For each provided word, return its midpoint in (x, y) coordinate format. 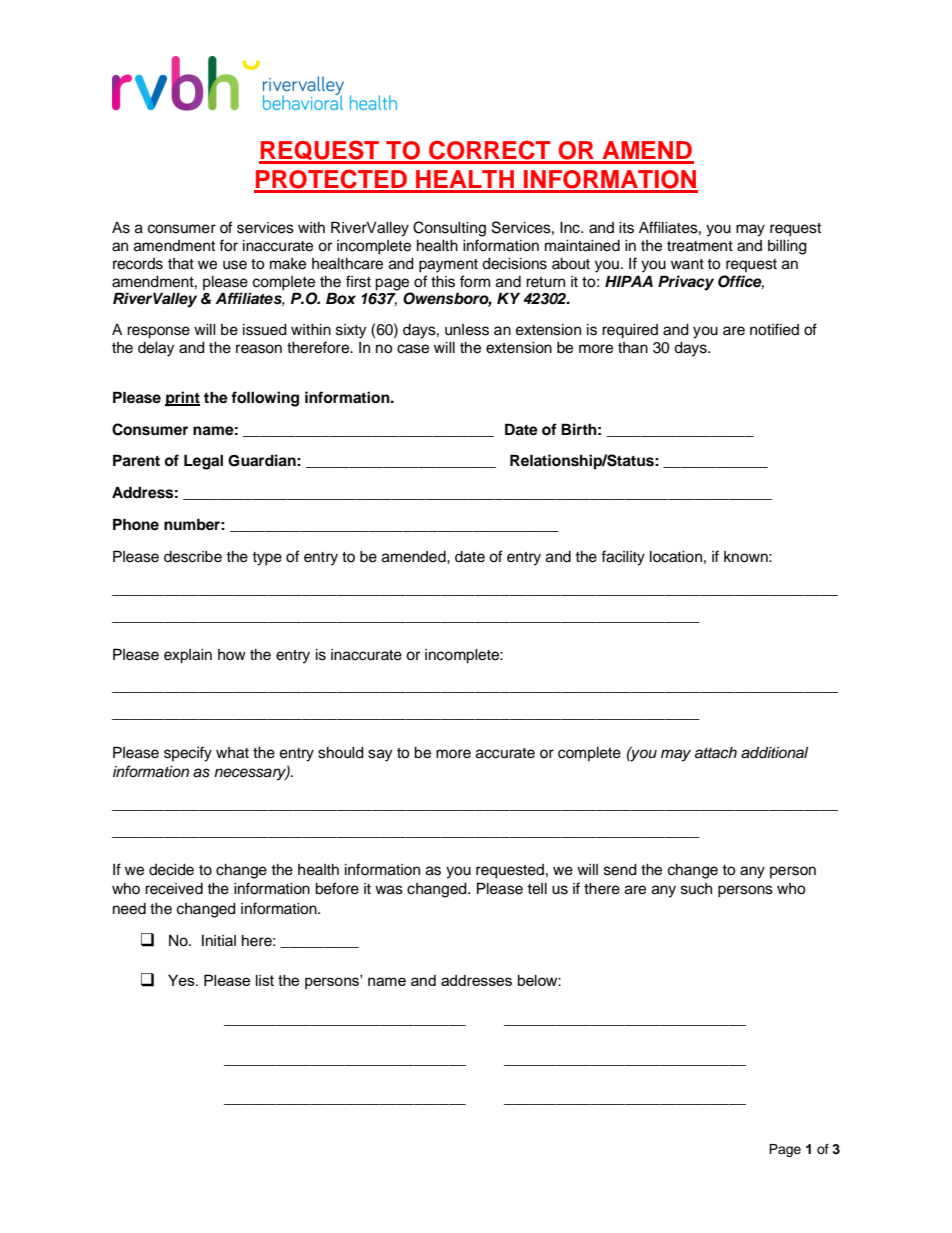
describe (193, 557)
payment (448, 266)
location (676, 557)
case (413, 349)
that (181, 263)
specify (188, 754)
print (182, 399)
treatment (700, 246)
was (389, 890)
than (633, 347)
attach (716, 753)
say (380, 755)
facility (623, 558)
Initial (219, 940)
